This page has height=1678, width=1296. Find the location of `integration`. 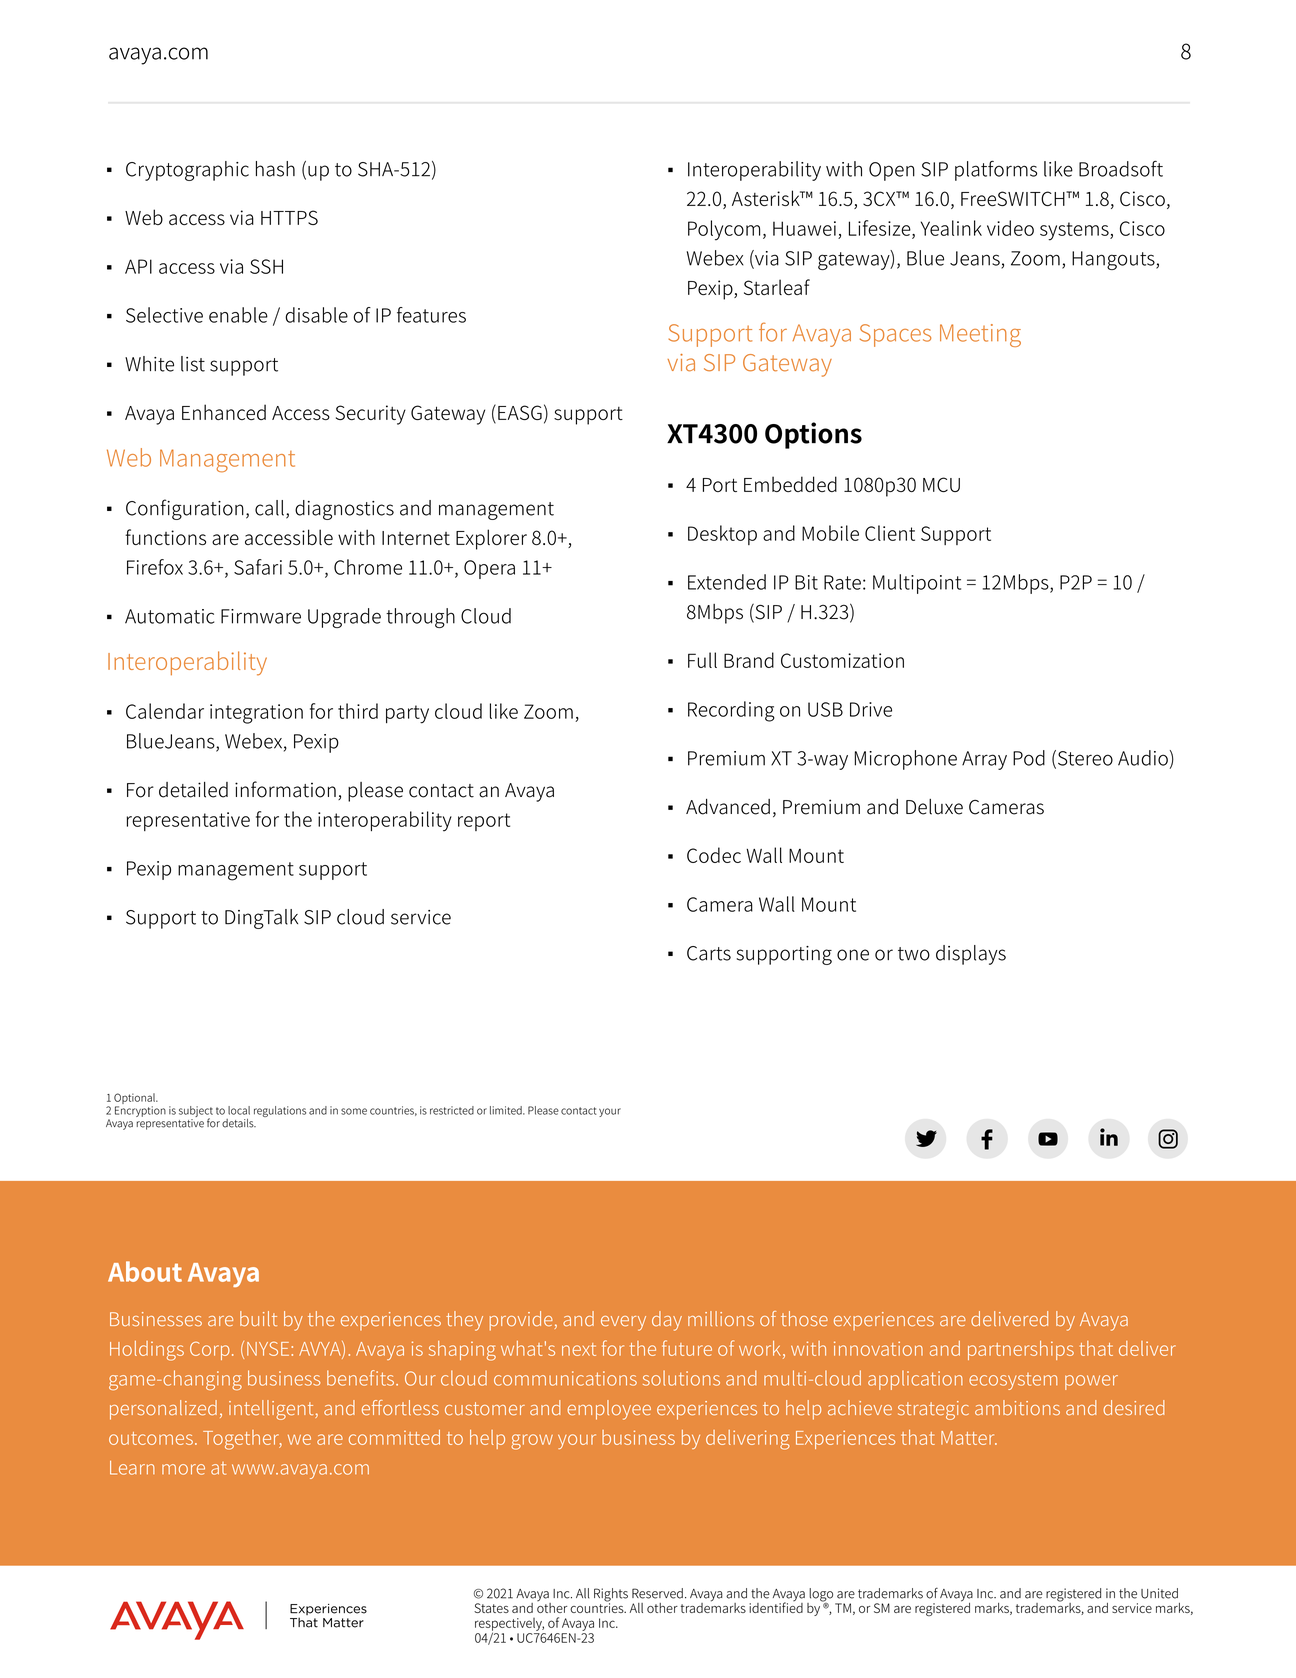

integration is located at coordinates (256, 714).
